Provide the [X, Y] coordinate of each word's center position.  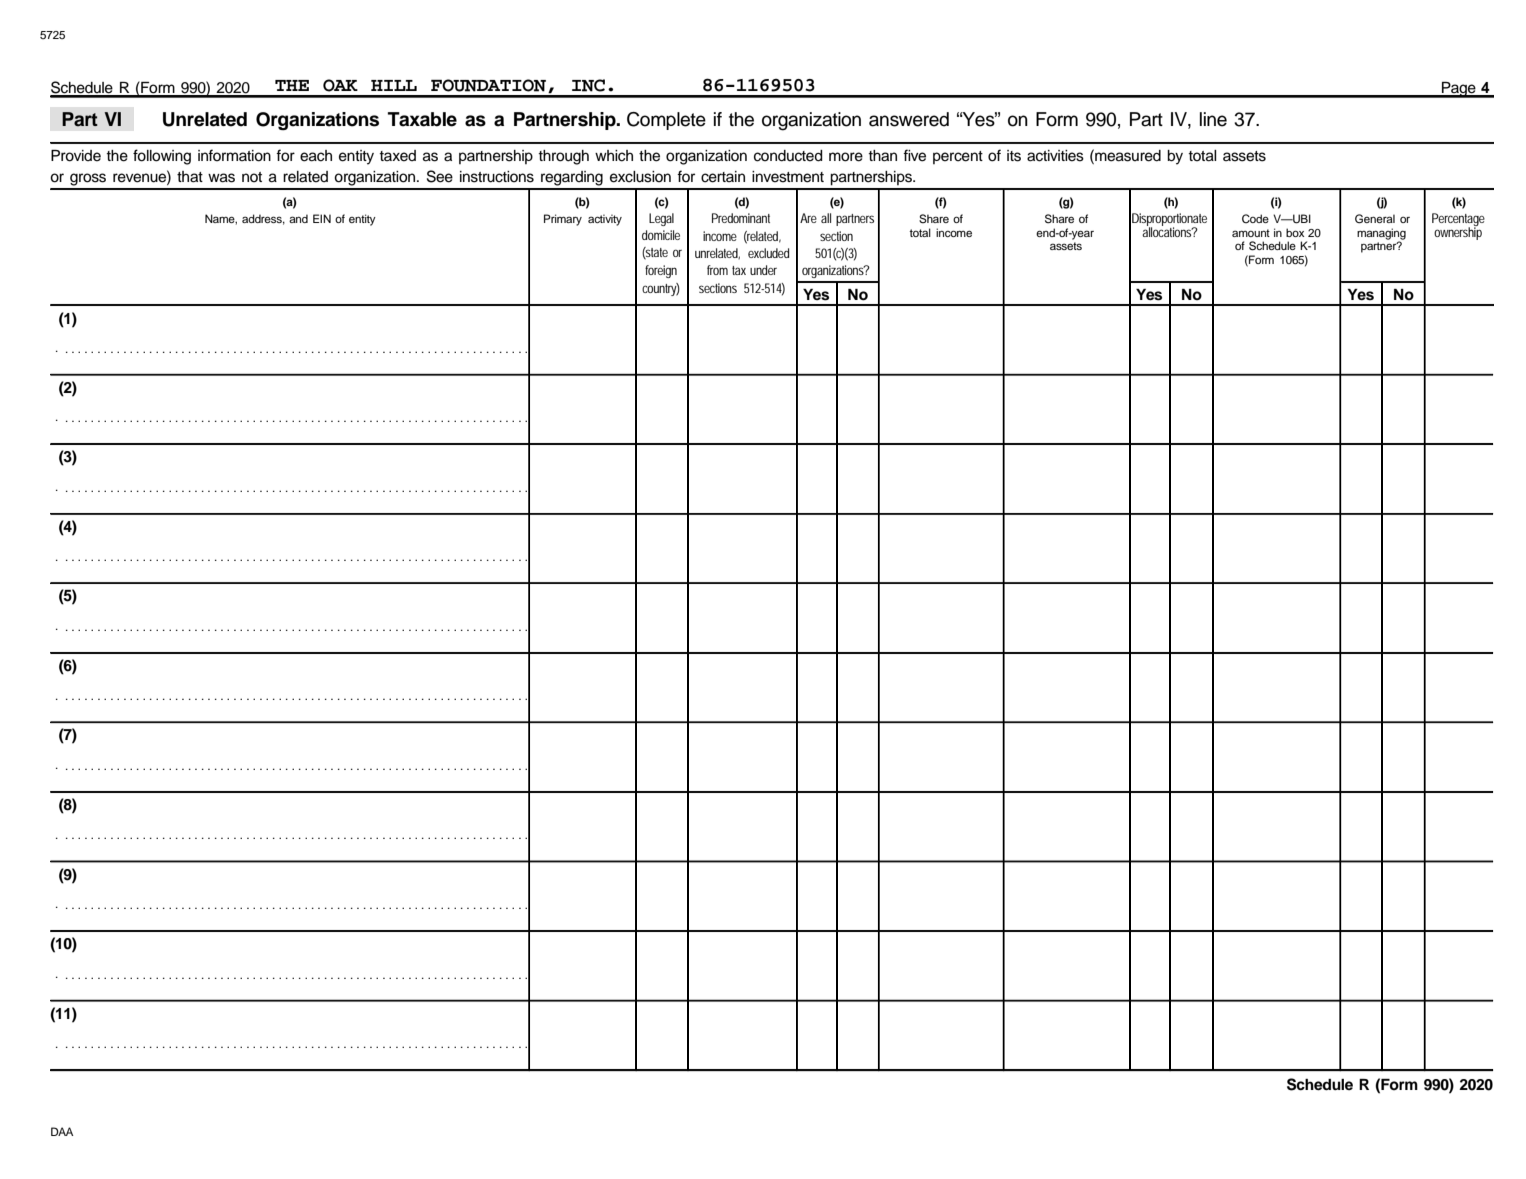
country [661, 289]
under [763, 270]
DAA [62, 1131]
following [162, 157]
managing [1381, 235]
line [1213, 119]
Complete [666, 121]
